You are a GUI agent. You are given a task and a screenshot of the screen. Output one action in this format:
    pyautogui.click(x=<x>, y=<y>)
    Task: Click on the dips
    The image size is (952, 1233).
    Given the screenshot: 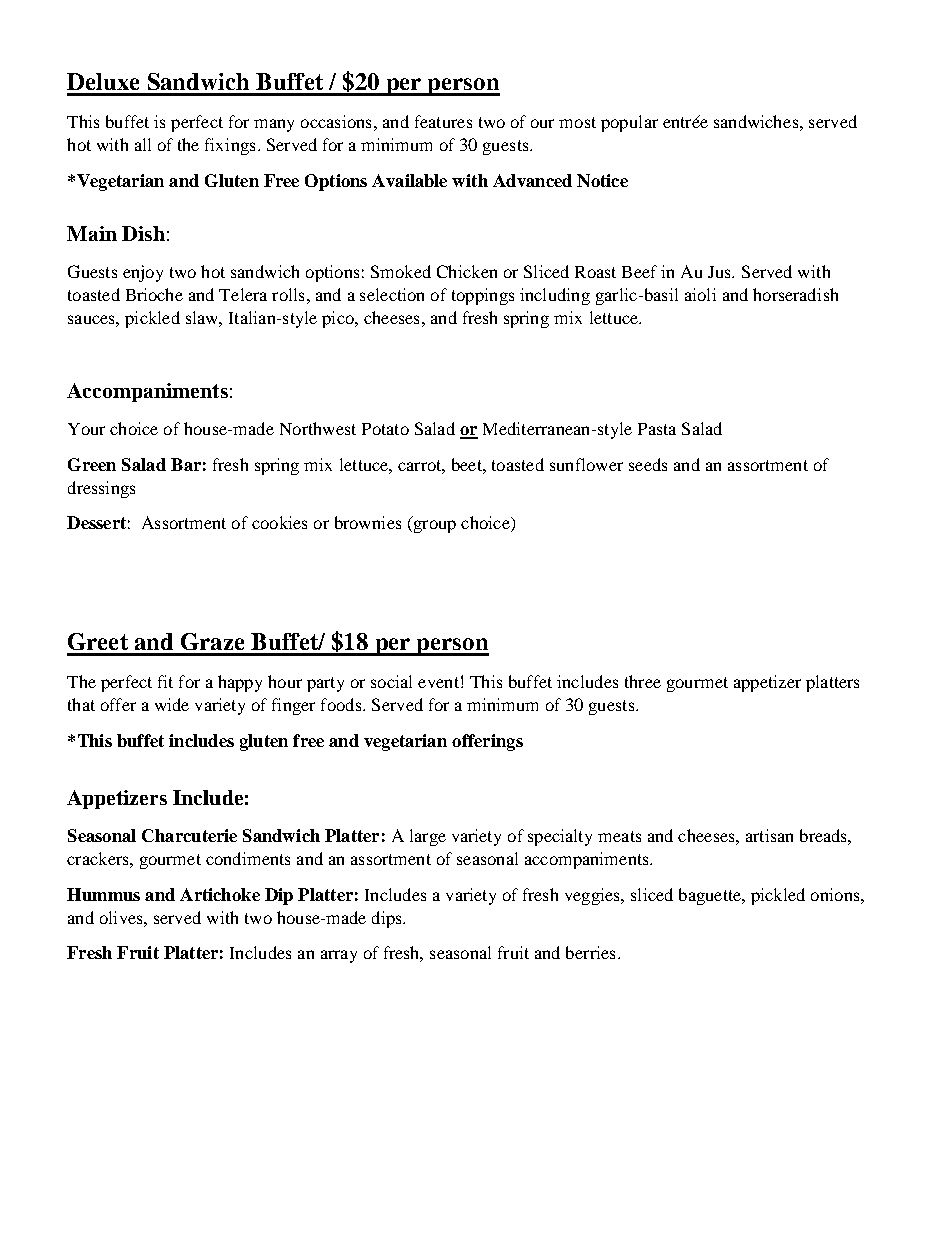 What is the action you would take?
    pyautogui.click(x=388, y=919)
